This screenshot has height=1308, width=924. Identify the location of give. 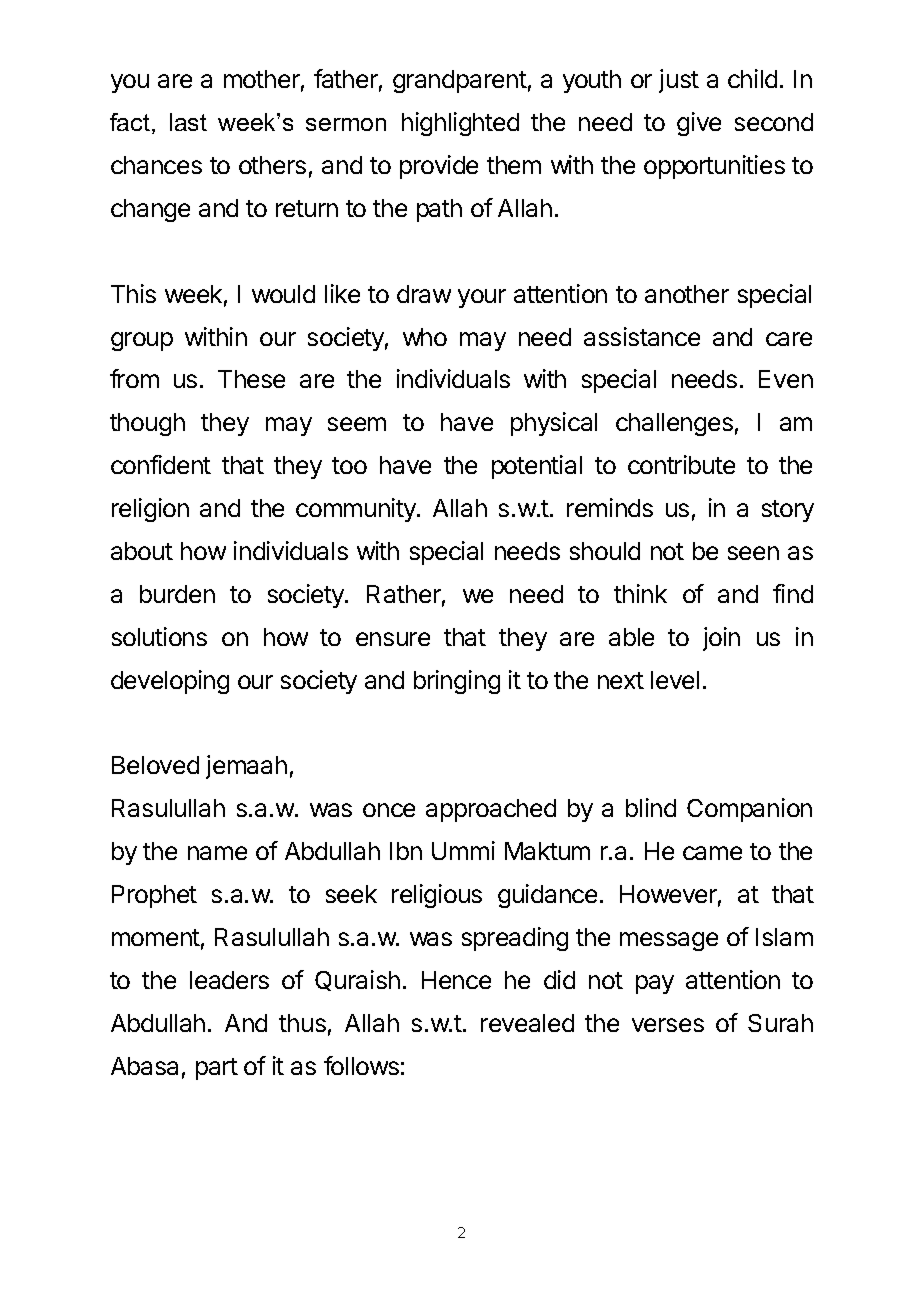
(699, 124).
